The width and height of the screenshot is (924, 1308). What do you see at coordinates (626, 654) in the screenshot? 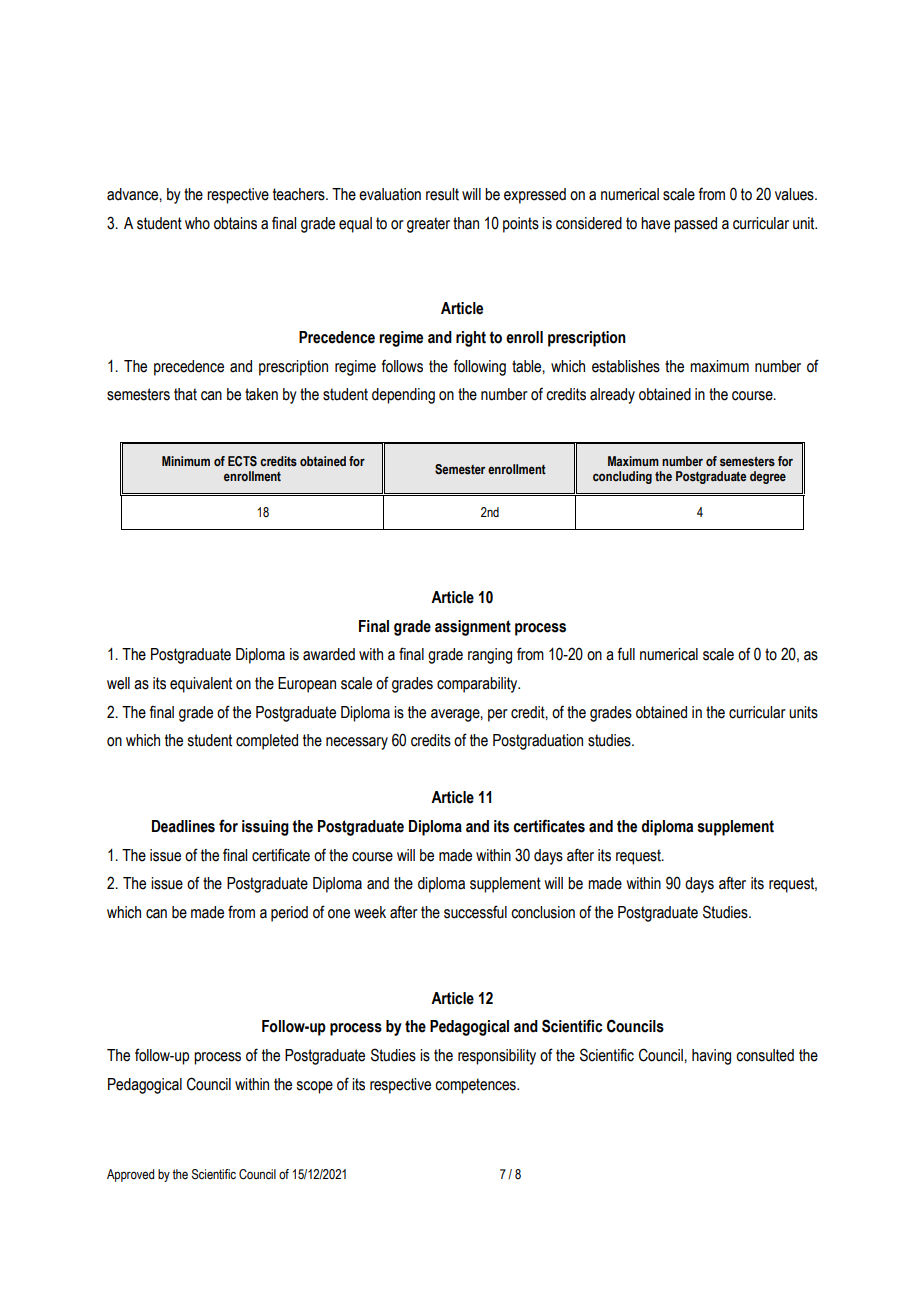
I see `full` at bounding box center [626, 654].
